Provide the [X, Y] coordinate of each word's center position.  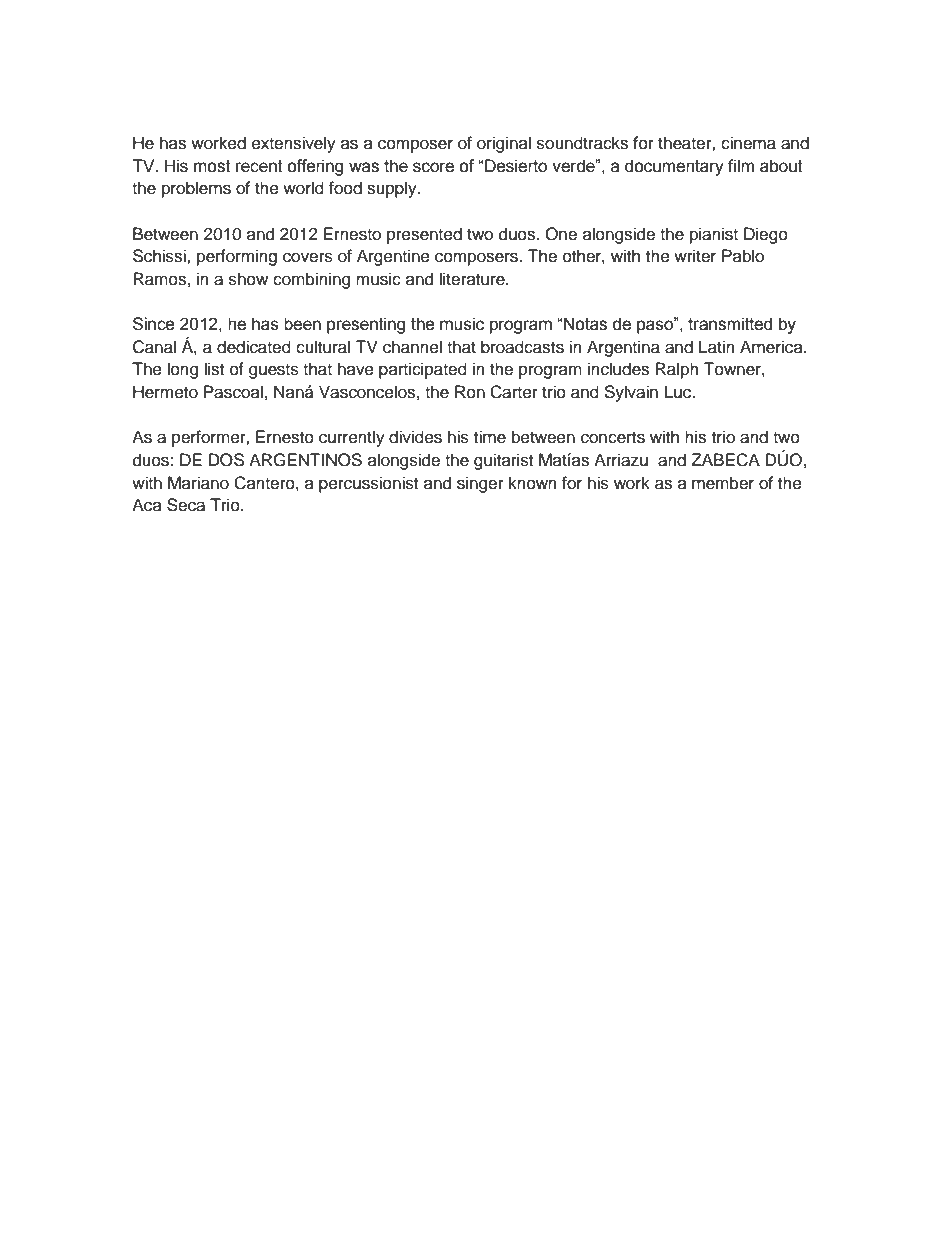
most [212, 166]
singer [480, 484]
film [741, 165]
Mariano [198, 483]
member [723, 483]
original [504, 144]
